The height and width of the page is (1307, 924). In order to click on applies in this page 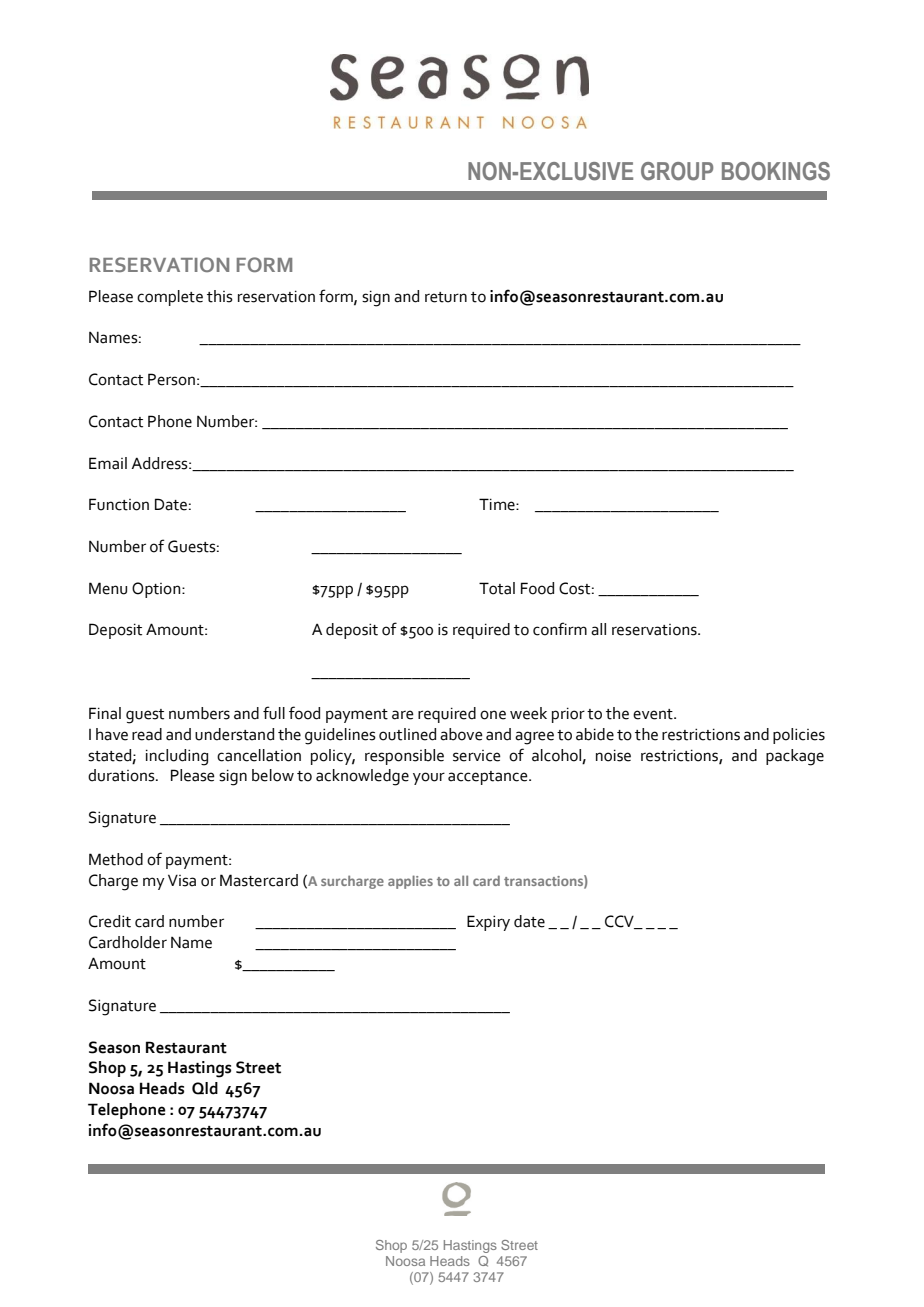, I will do `click(410, 882)`.
